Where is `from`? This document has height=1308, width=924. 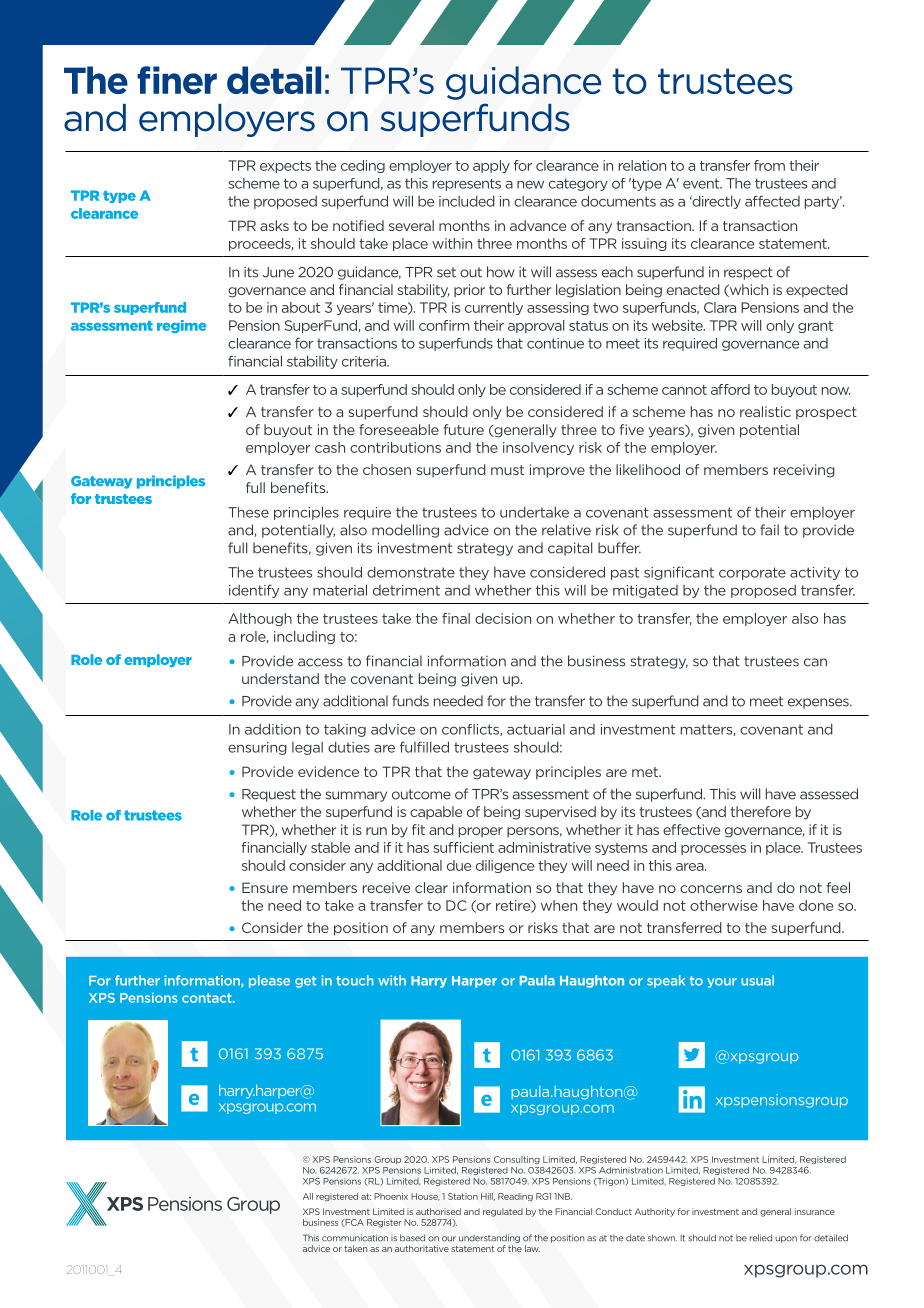
from is located at coordinates (769, 165).
